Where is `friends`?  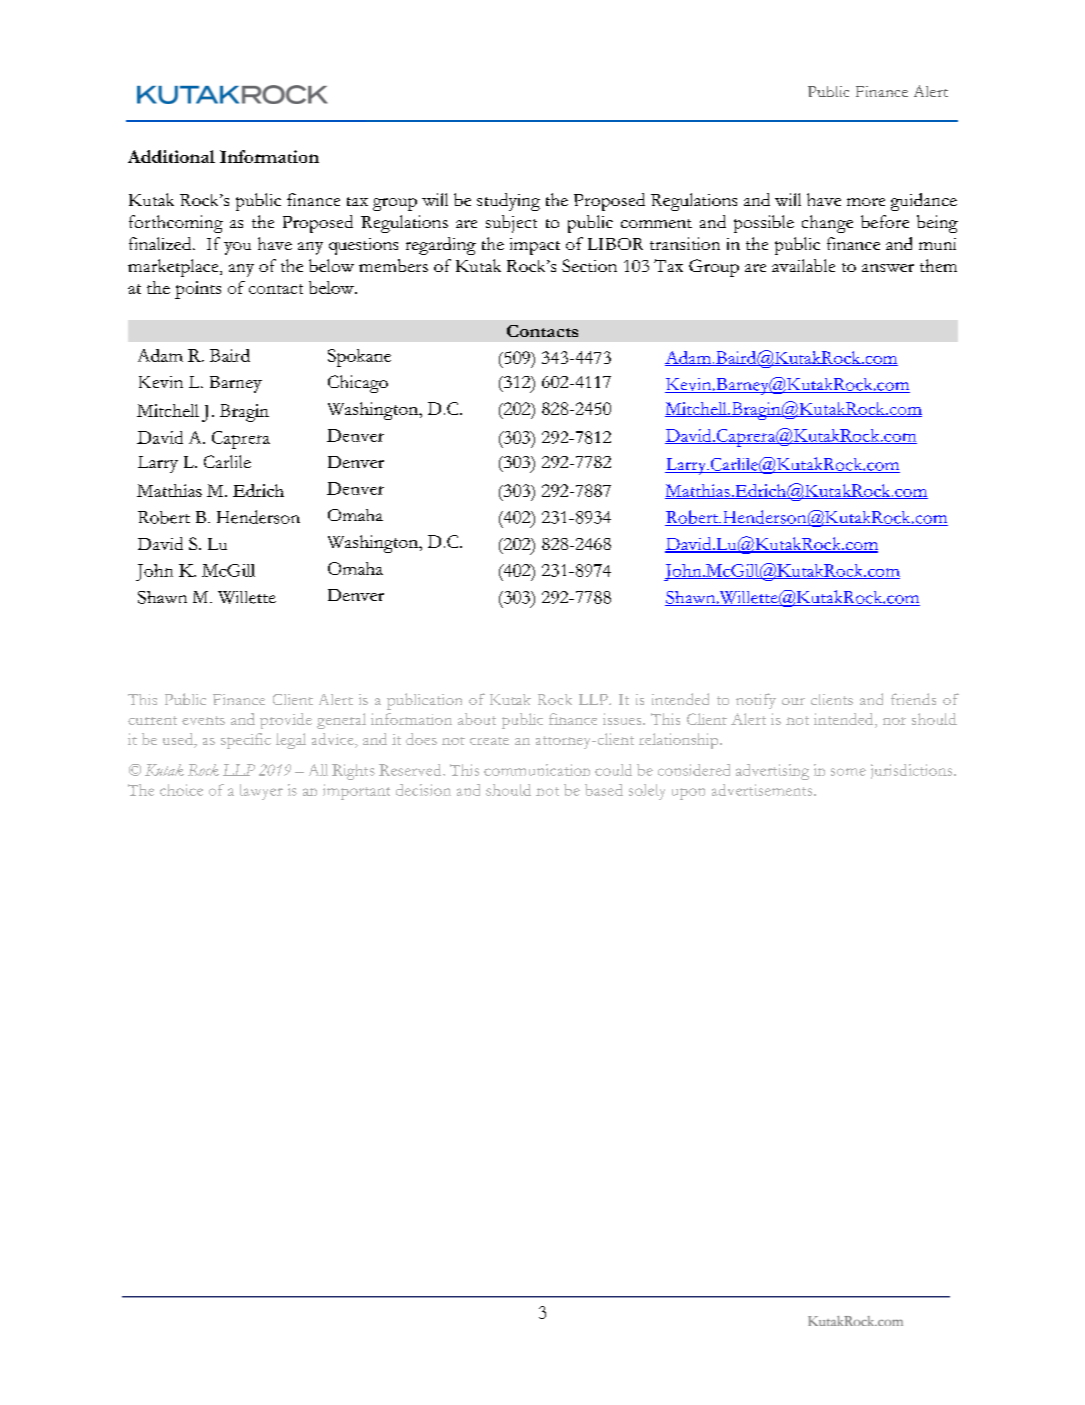 friends is located at coordinates (913, 699).
